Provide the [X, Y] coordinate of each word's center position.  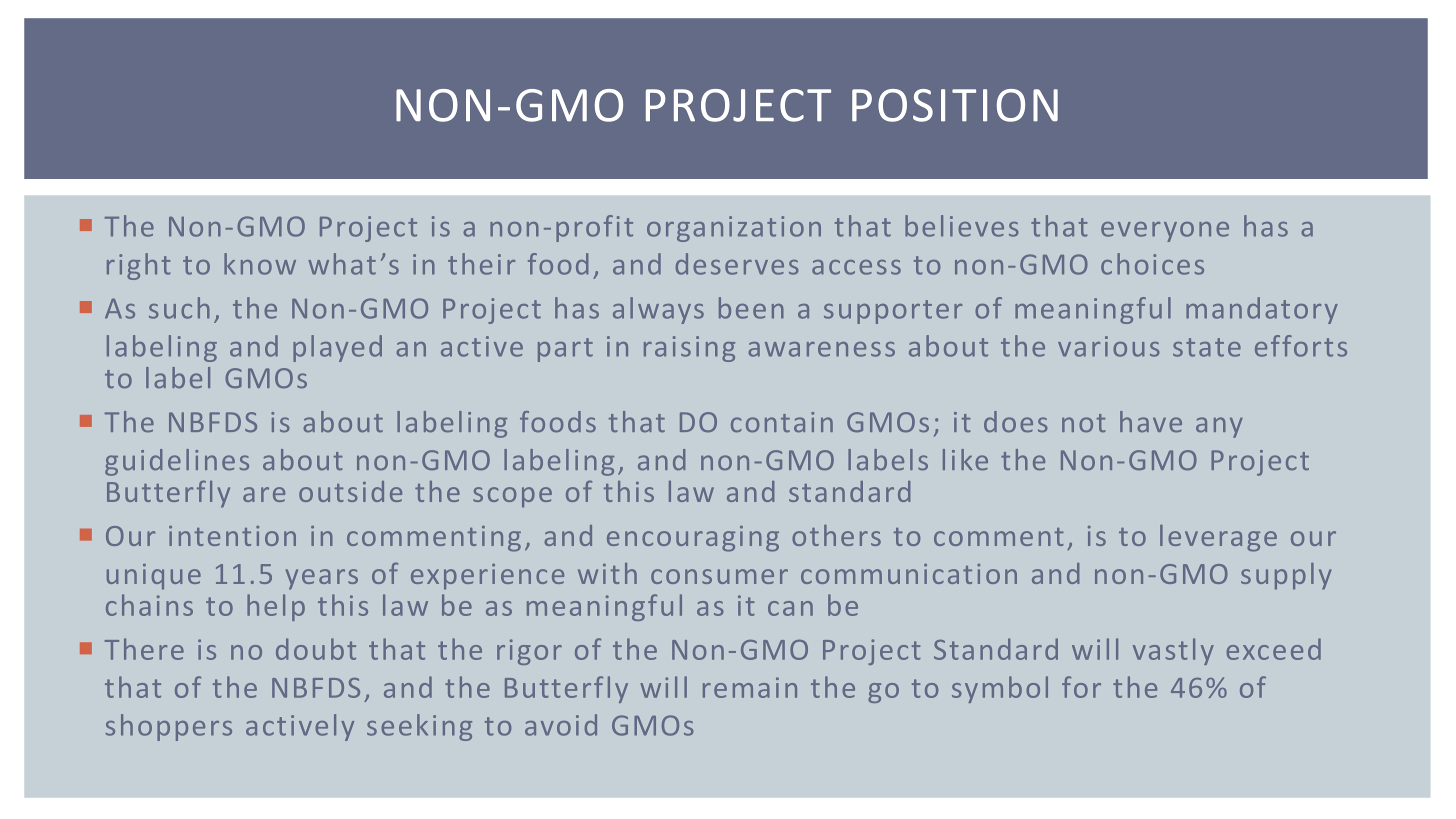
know [260, 264]
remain [750, 687]
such [179, 308]
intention [232, 536]
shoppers [169, 727]
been [751, 308]
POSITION [955, 105]
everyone [1165, 232]
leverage [1218, 538]
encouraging [693, 539]
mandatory [1262, 310]
